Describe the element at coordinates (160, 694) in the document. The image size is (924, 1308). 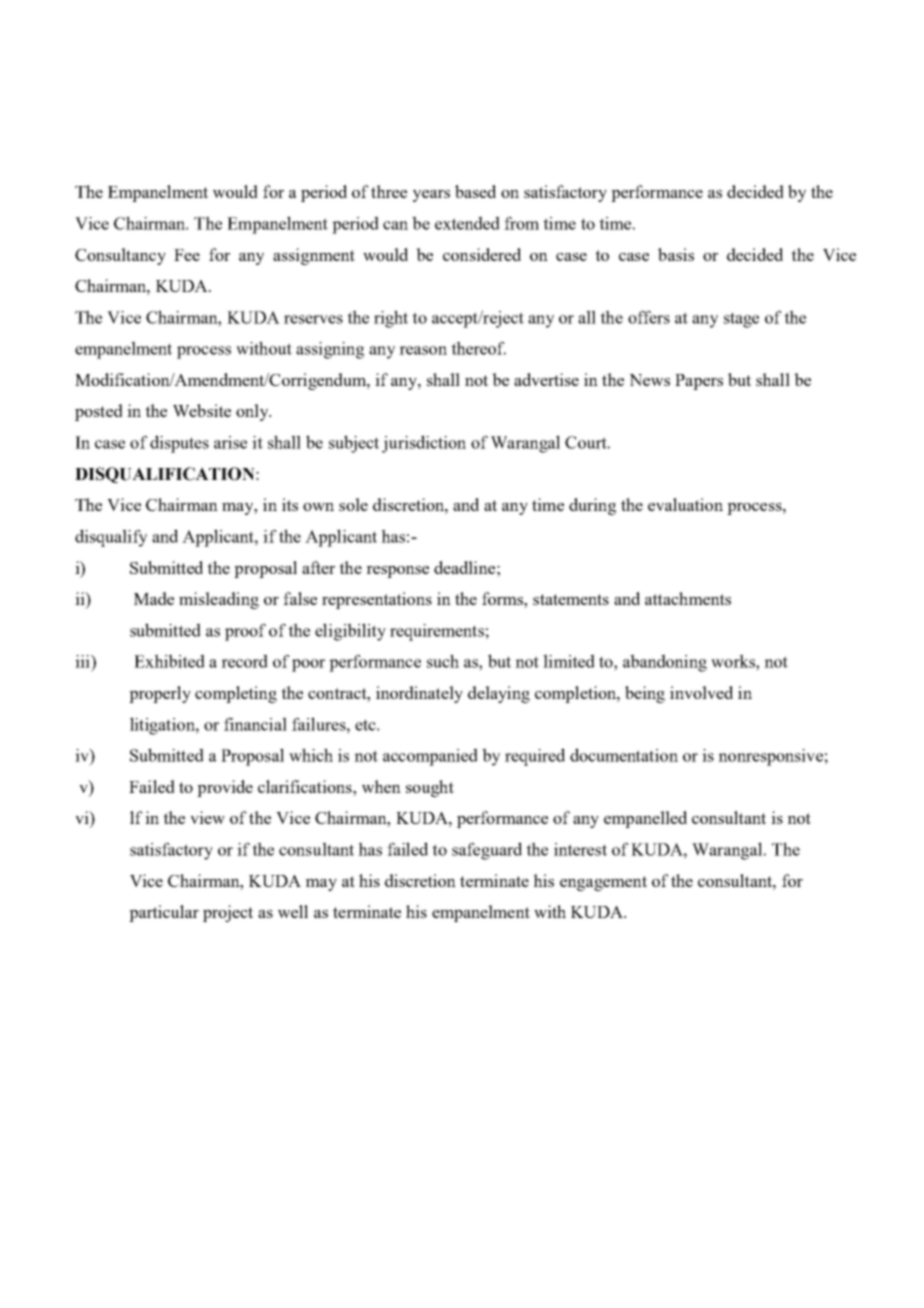
I see `properly` at that location.
